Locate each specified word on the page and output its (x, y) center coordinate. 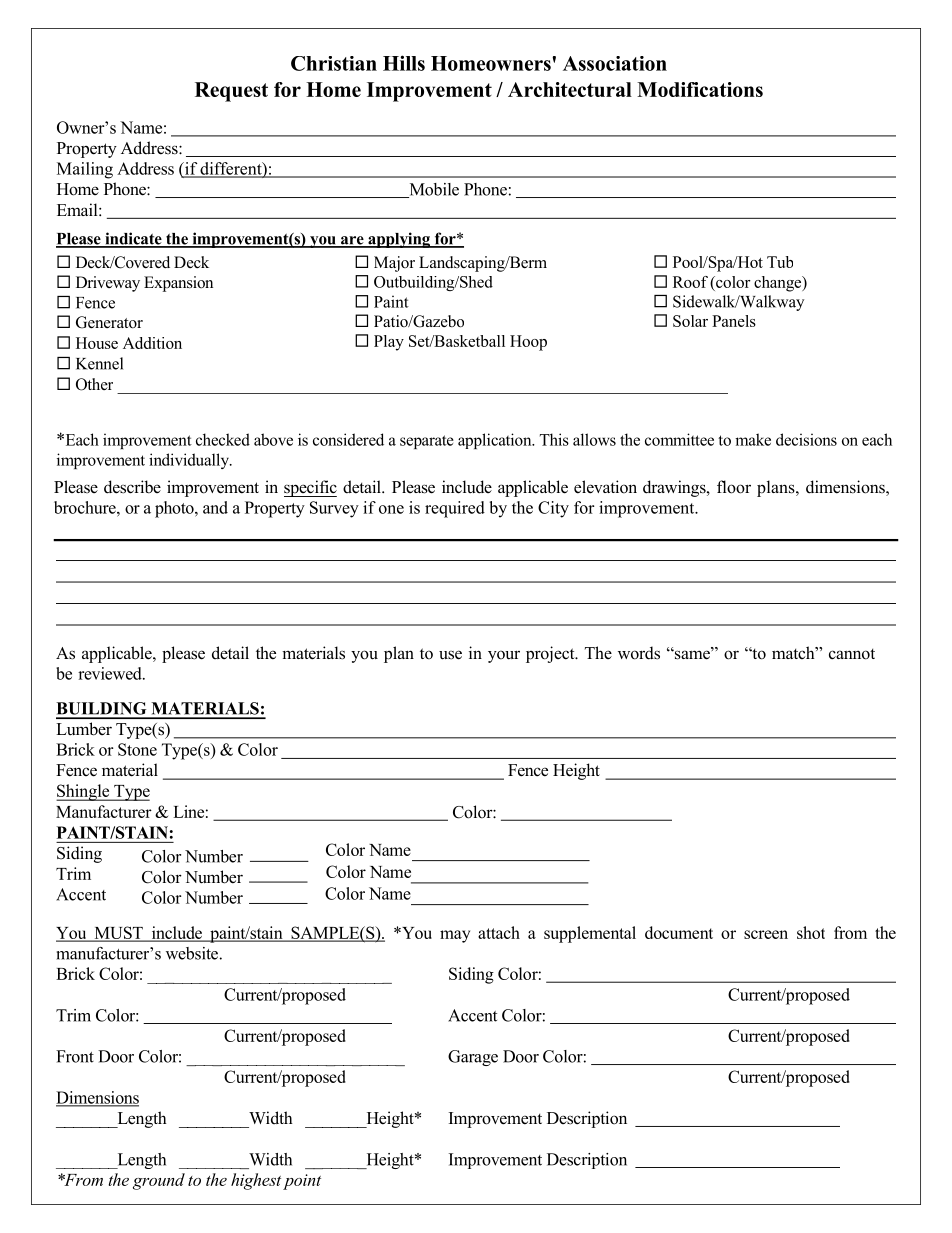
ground (159, 1181)
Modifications (700, 89)
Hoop (528, 343)
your (504, 656)
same (692, 654)
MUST (118, 933)
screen (766, 934)
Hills (404, 63)
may (455, 936)
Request (231, 92)
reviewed (111, 673)
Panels (734, 321)
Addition (152, 343)
